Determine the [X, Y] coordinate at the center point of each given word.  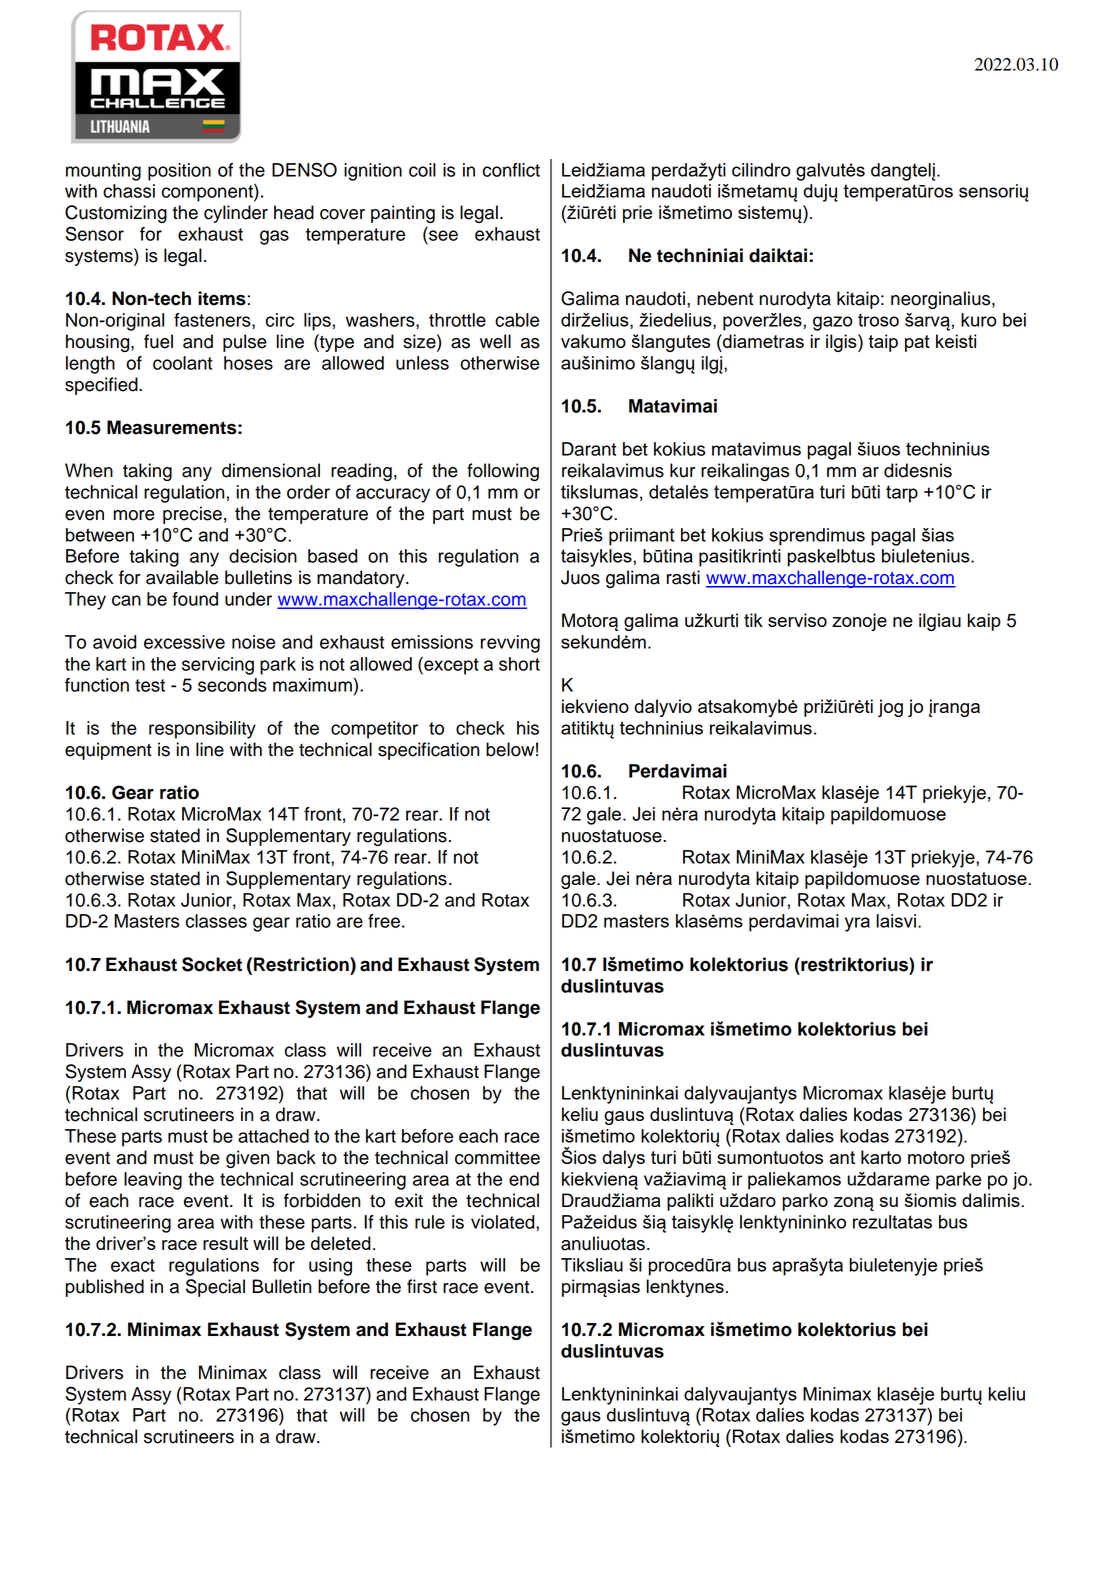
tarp [902, 494]
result [225, 1243]
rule [430, 1222]
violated [504, 1222]
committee [497, 1157]
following [503, 472]
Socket [212, 964]
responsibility [202, 730]
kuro [978, 320]
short [519, 664]
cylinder [236, 214]
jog [890, 708]
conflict [511, 170]
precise [192, 515]
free [384, 921]
